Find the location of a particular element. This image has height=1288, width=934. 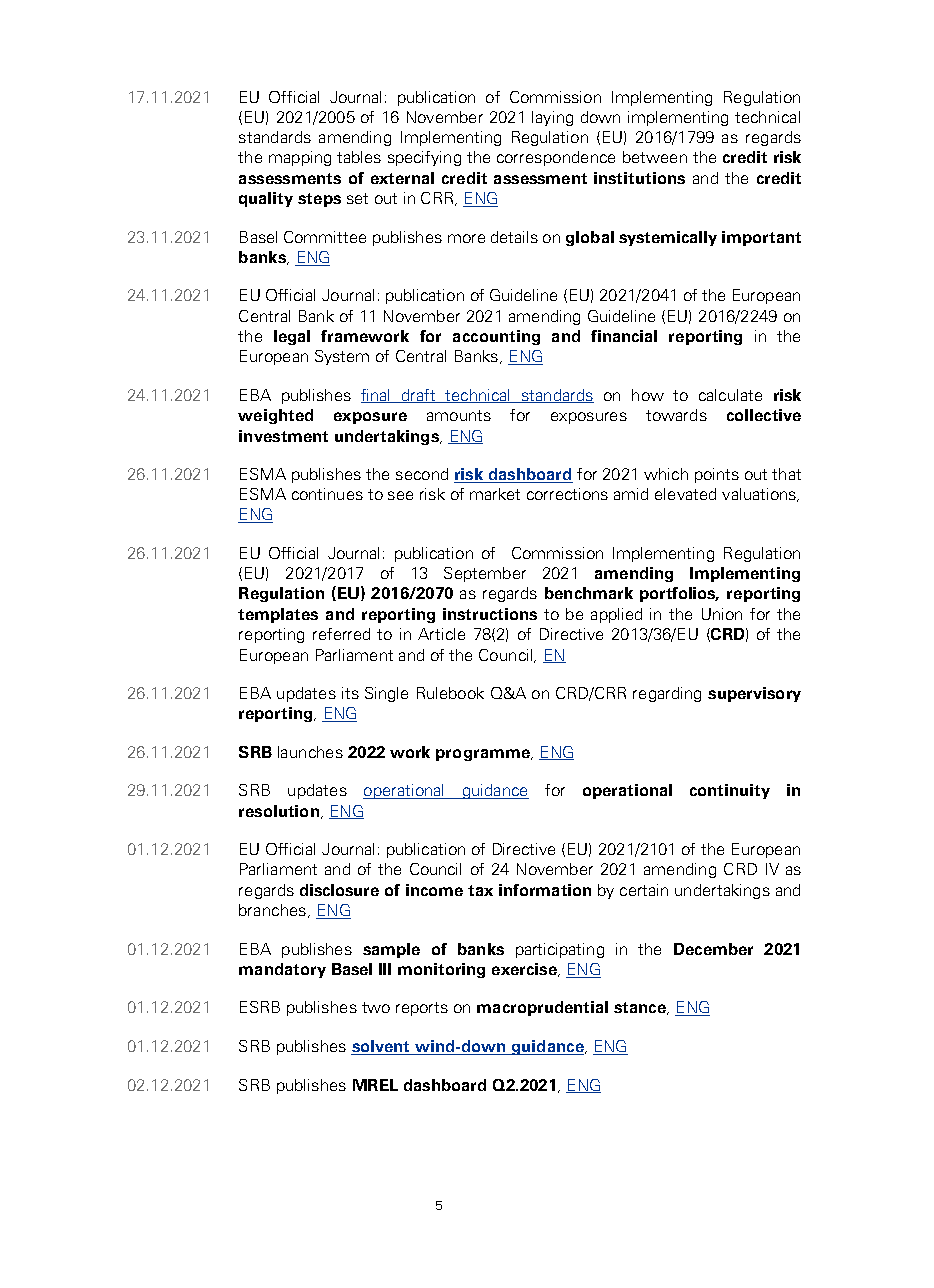

investment is located at coordinates (283, 436).
